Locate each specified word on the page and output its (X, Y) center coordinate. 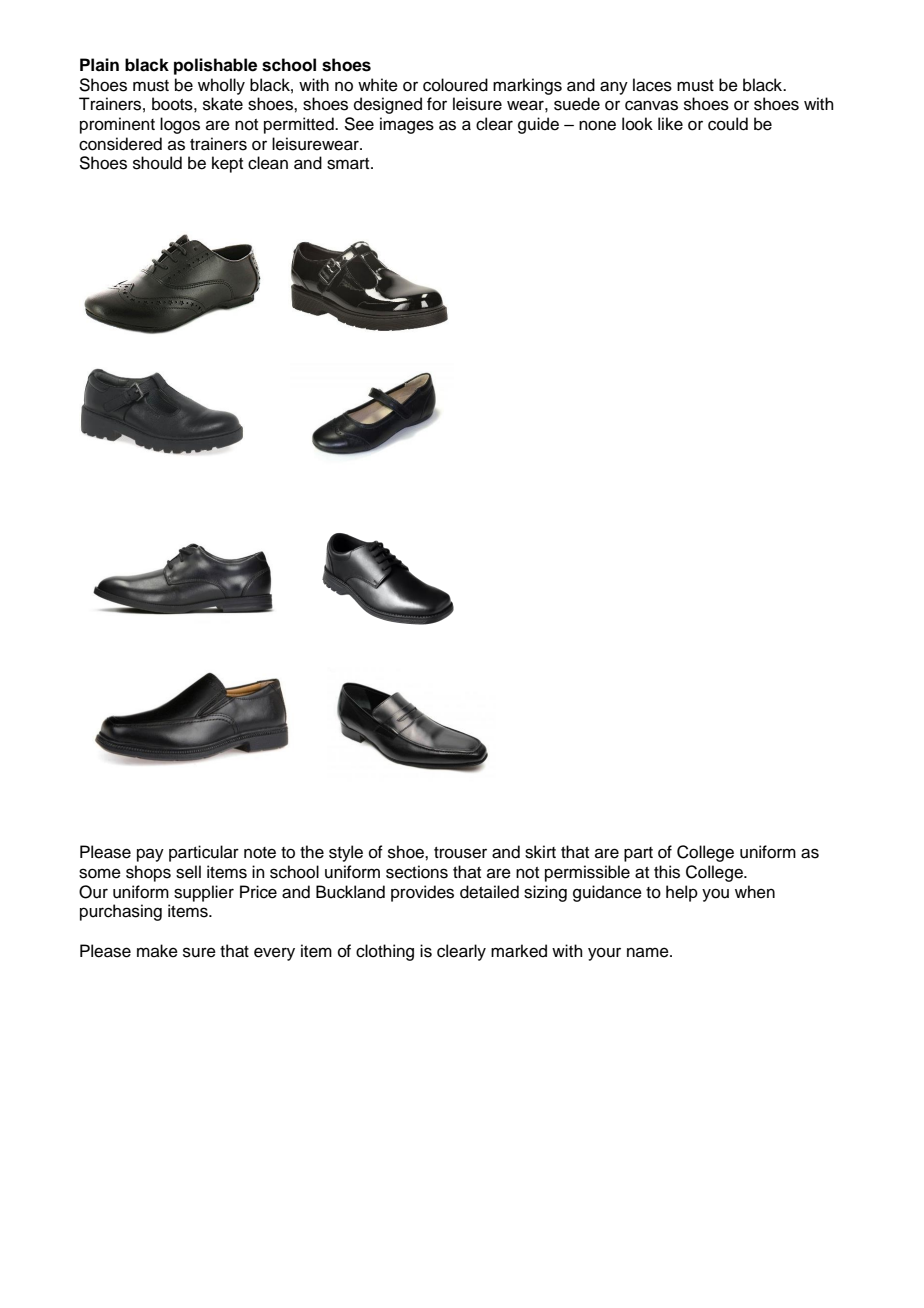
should (157, 163)
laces (652, 85)
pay (150, 855)
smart (349, 164)
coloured (455, 85)
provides (422, 893)
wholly (221, 86)
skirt (540, 852)
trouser (460, 853)
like (670, 124)
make (157, 951)
